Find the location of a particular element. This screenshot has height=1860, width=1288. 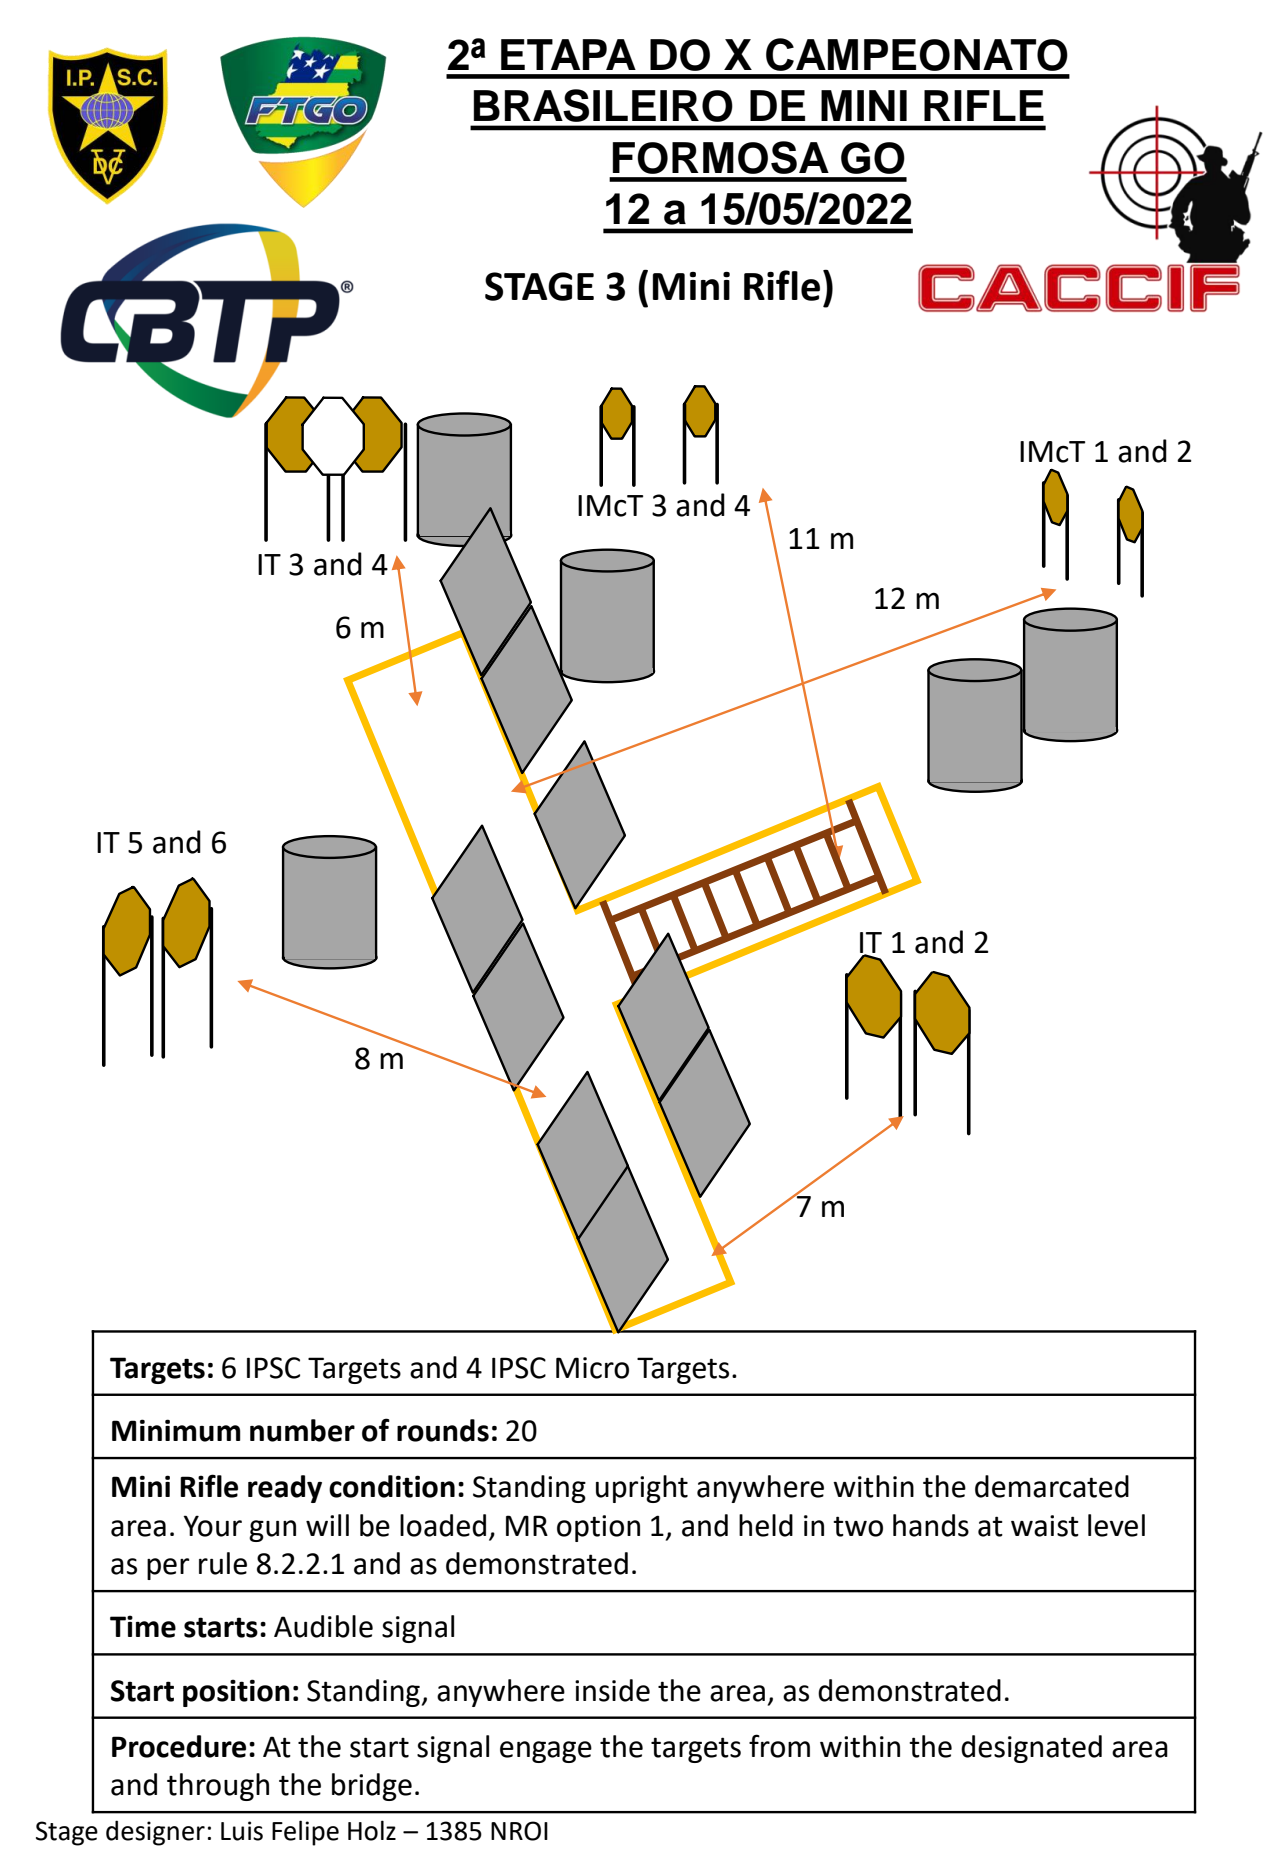

through is located at coordinates (218, 1787).
